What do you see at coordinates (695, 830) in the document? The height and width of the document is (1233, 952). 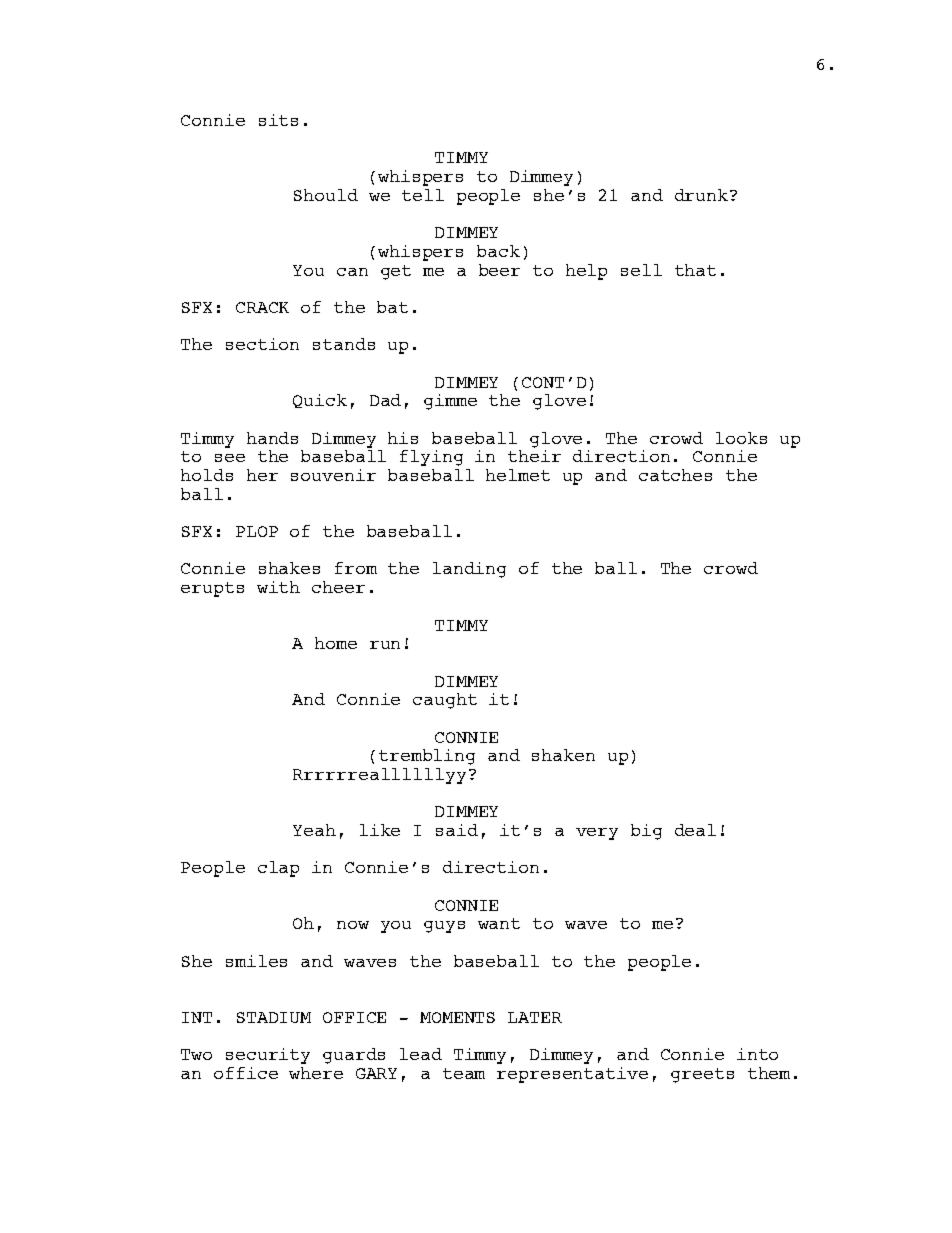 I see `deal` at bounding box center [695, 830].
